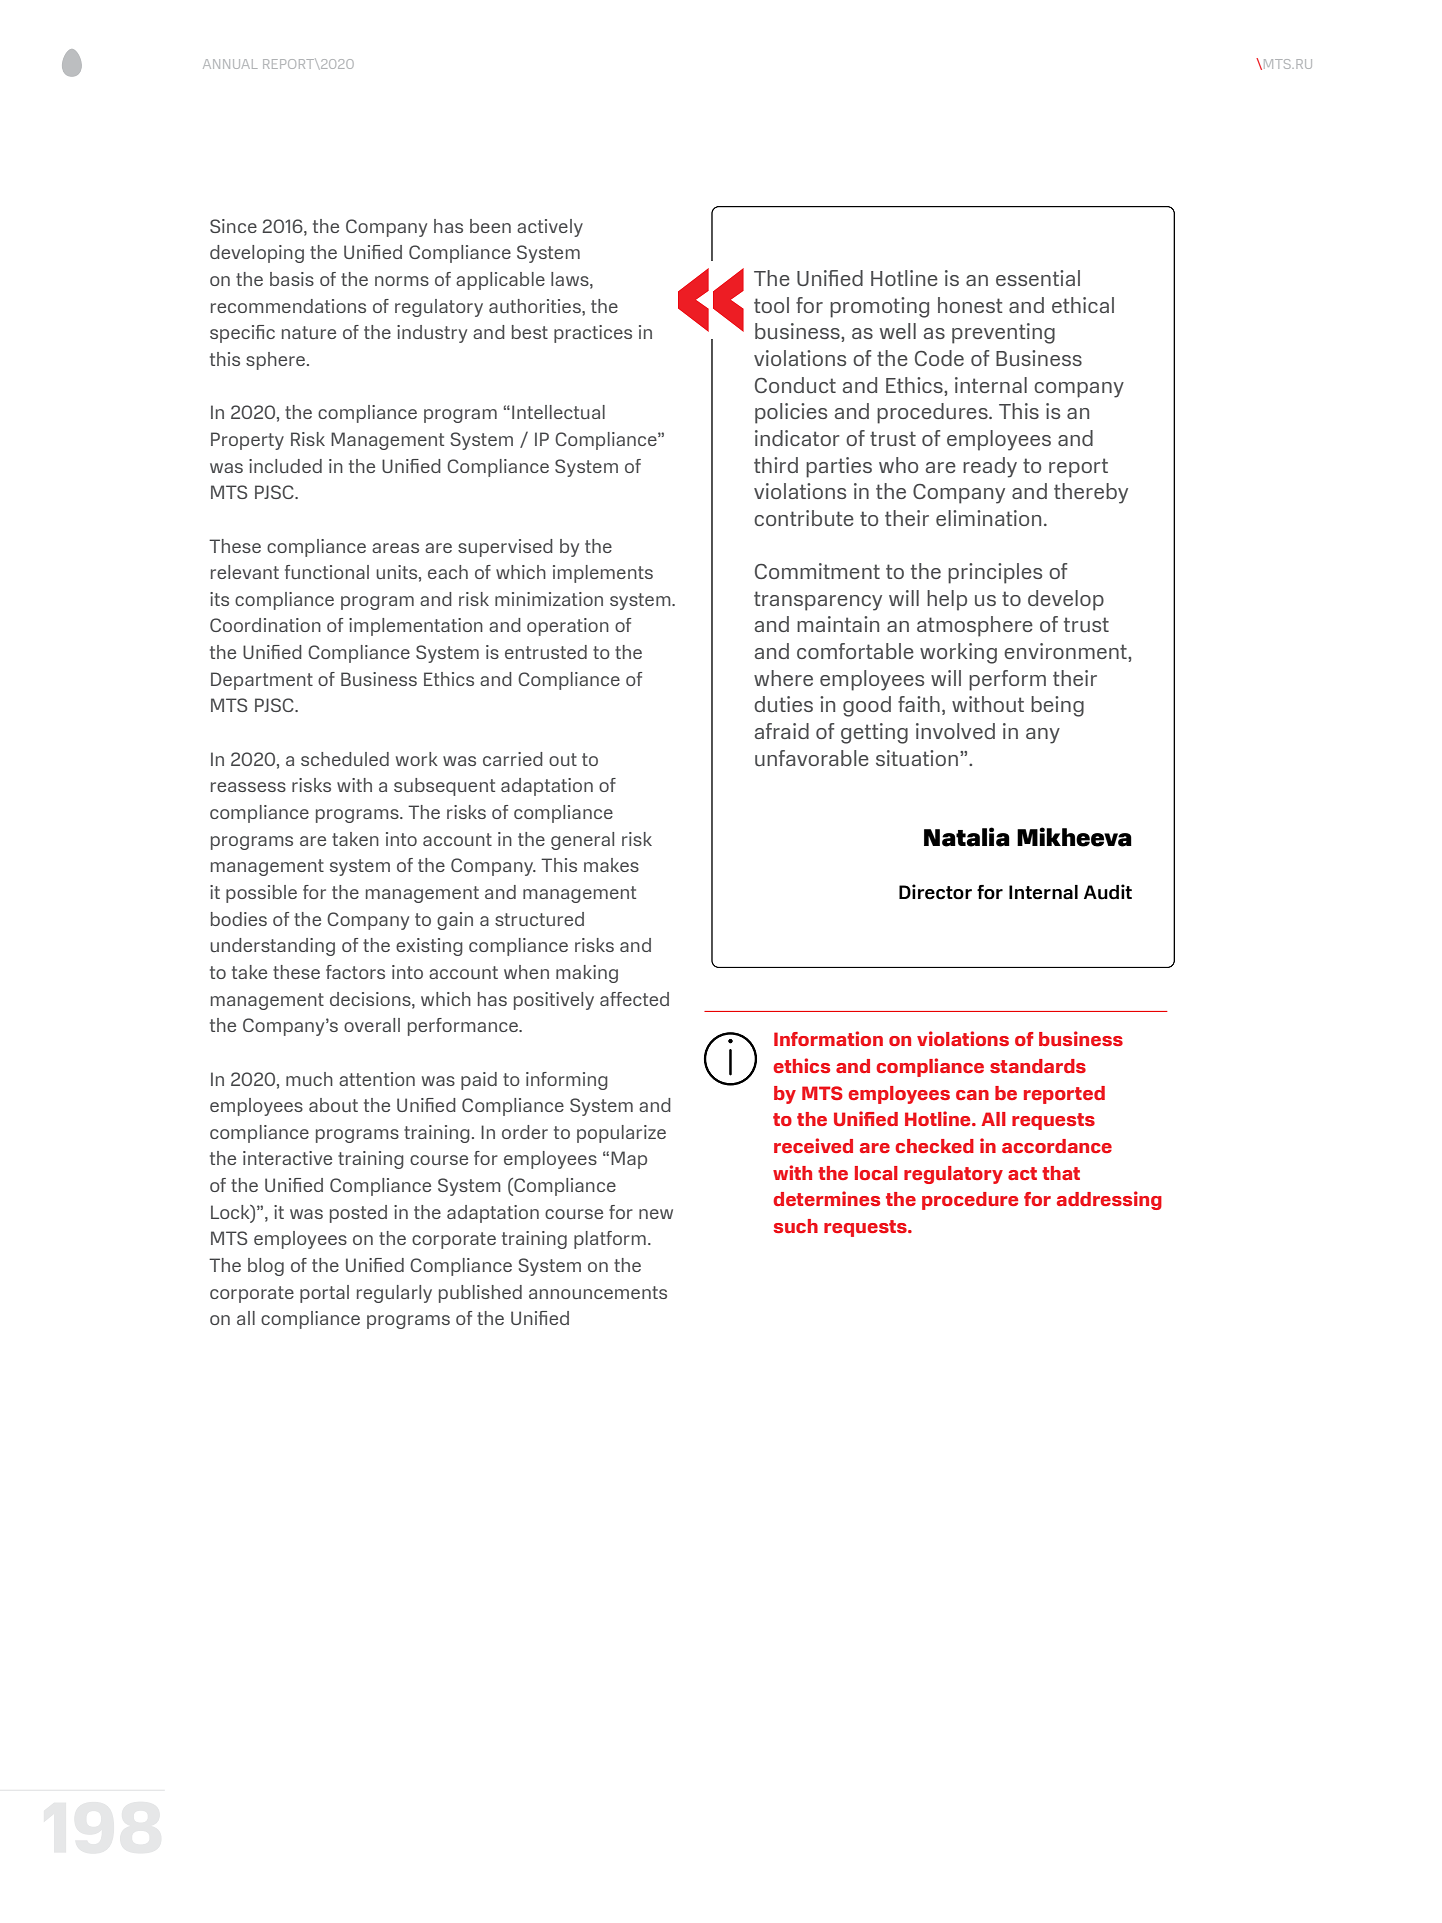 Image resolution: width=1442 pixels, height=1923 pixels. I want to click on Natalia, so click(967, 837).
